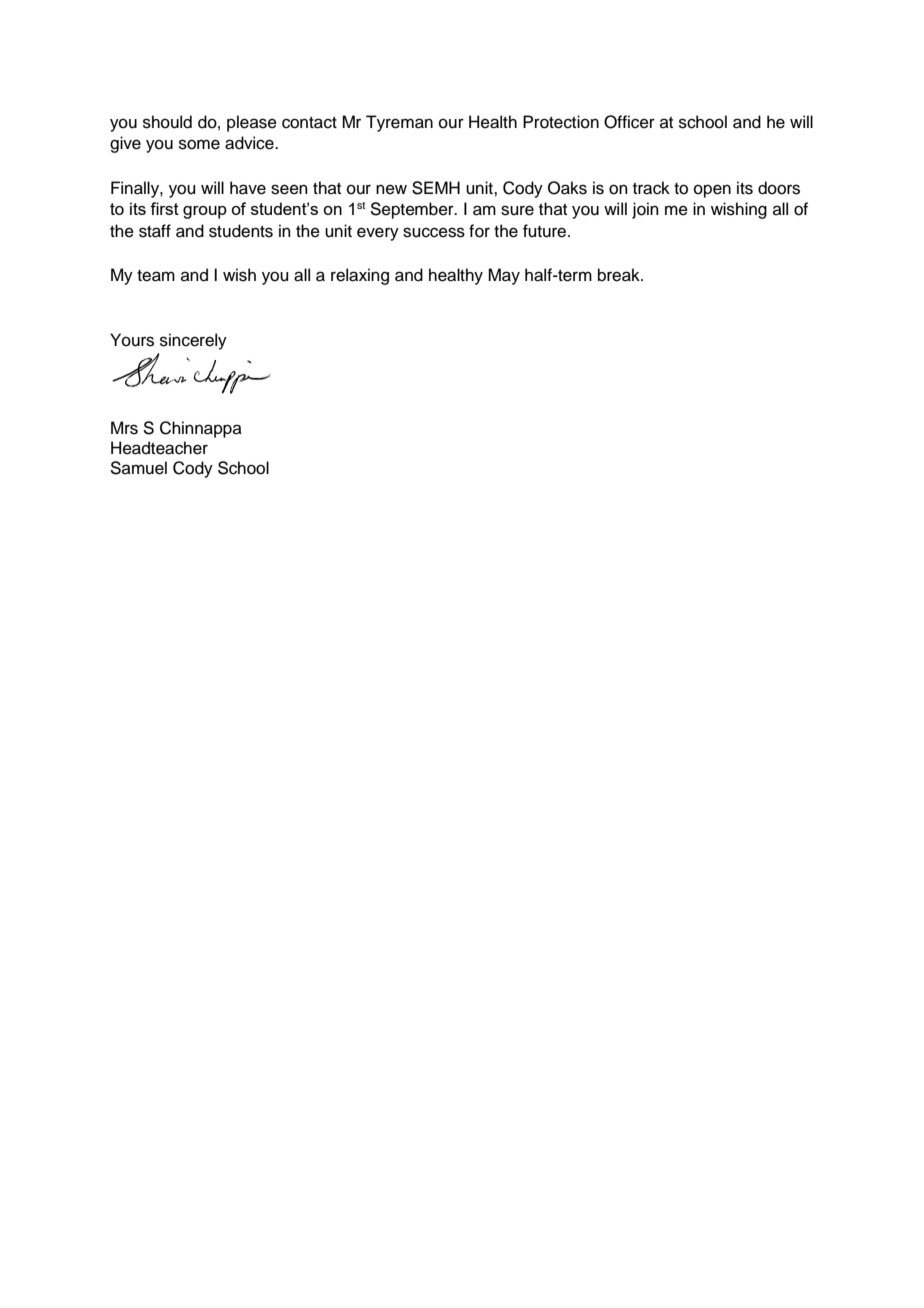 This page has height=1308, width=924. What do you see at coordinates (620, 275) in the page?
I see `break` at bounding box center [620, 275].
